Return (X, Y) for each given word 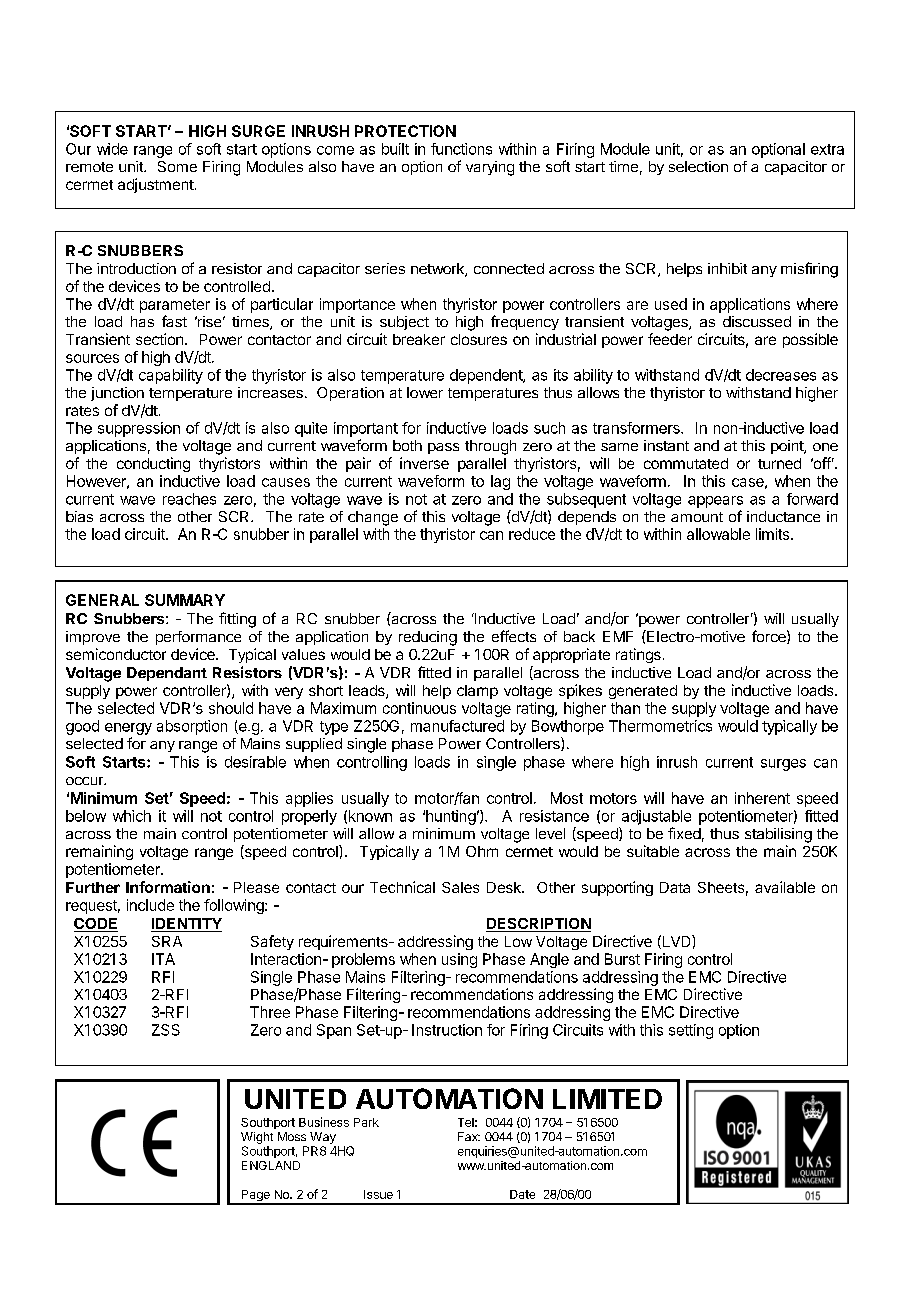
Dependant (167, 674)
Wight (257, 1138)
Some (177, 166)
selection (698, 166)
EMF (618, 636)
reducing (428, 638)
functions (461, 149)
